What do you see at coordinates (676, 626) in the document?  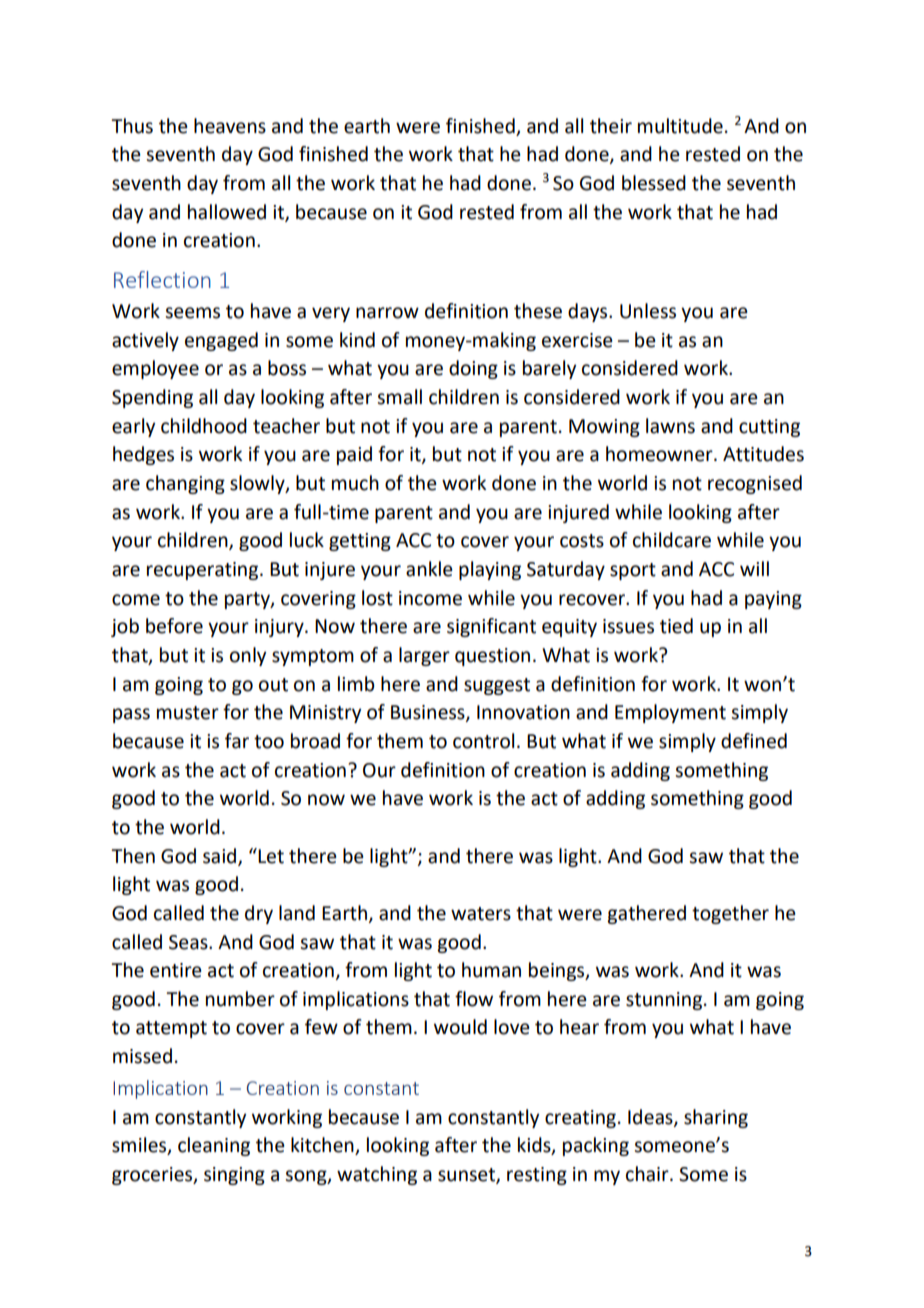 I see `tied` at bounding box center [676, 626].
